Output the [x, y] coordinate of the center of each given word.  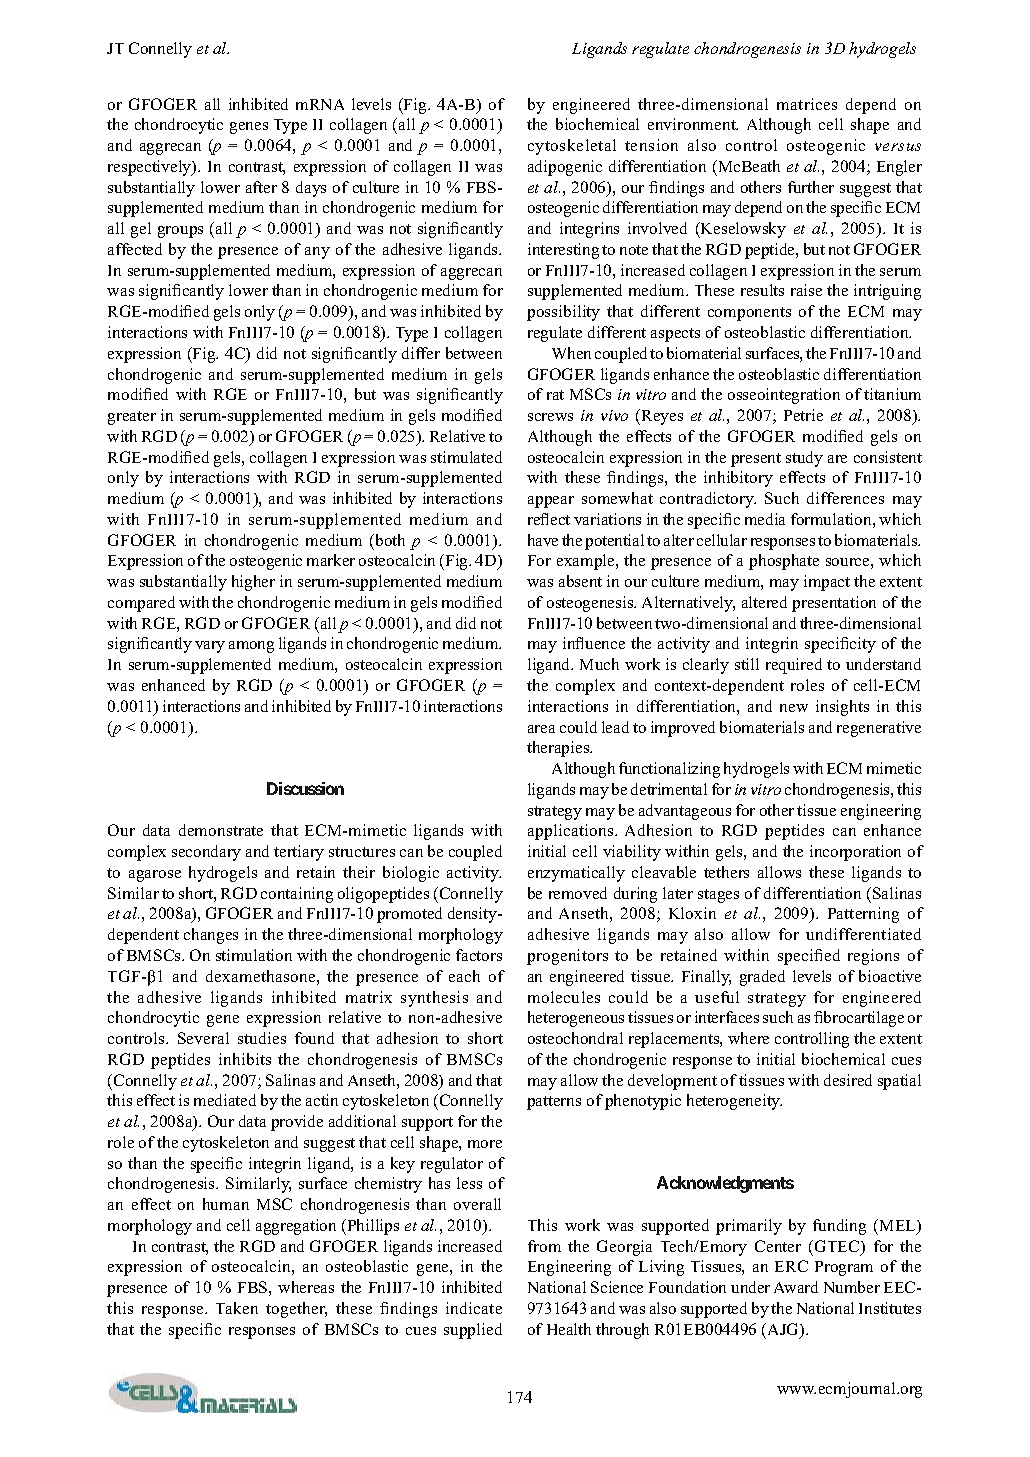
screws [550, 417]
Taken [237, 1308]
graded [762, 978]
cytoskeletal [572, 147]
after [261, 187]
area [541, 729]
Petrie [803, 415]
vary [210, 647]
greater [132, 418]
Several [203, 1038]
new [794, 708]
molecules [564, 997]
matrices [807, 104]
